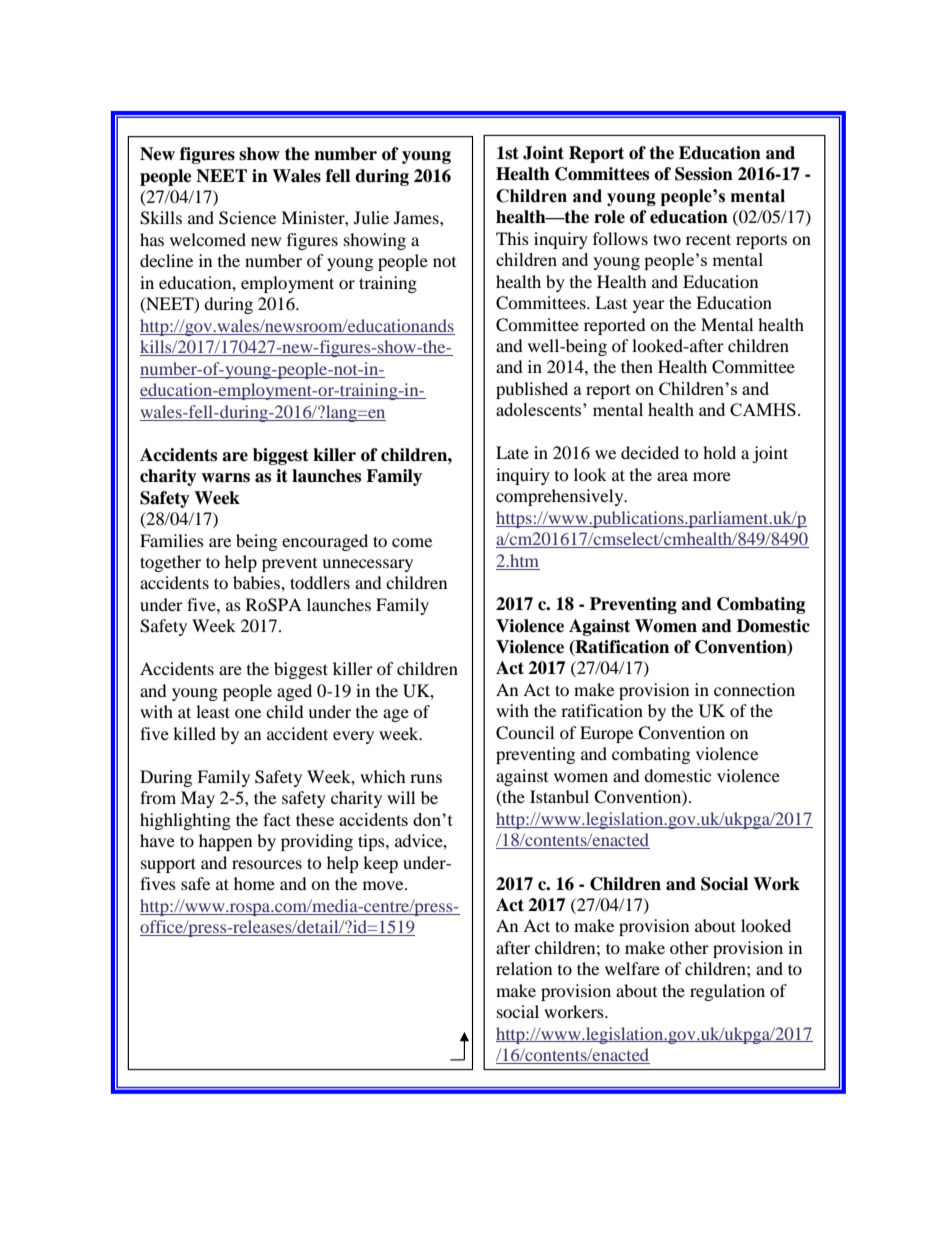 The width and height of the screenshot is (952, 1233). I want to click on area, so click(672, 476).
